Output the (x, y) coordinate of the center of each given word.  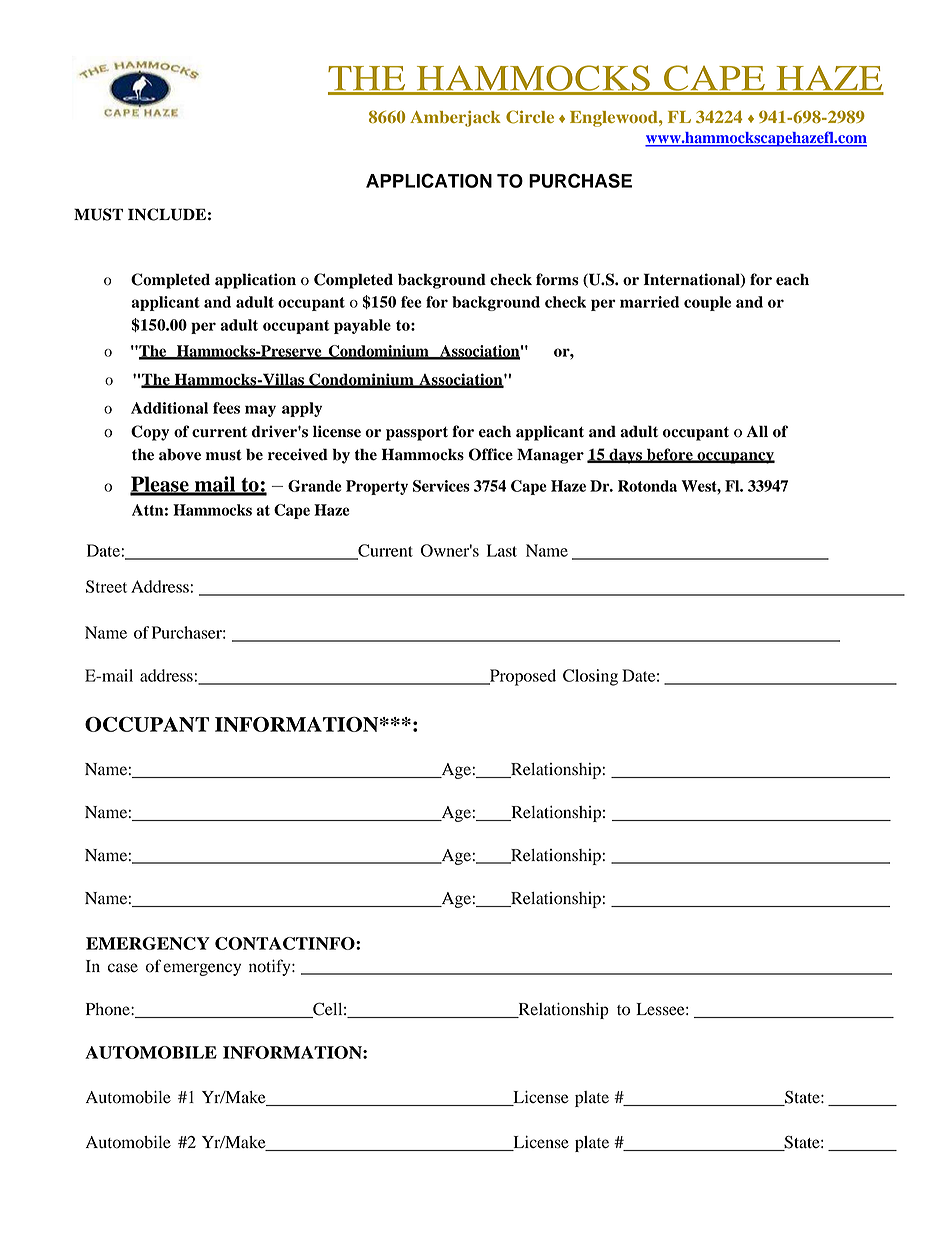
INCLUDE (167, 214)
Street (106, 586)
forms (557, 279)
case (123, 968)
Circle (530, 117)
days (625, 456)
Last (502, 550)
